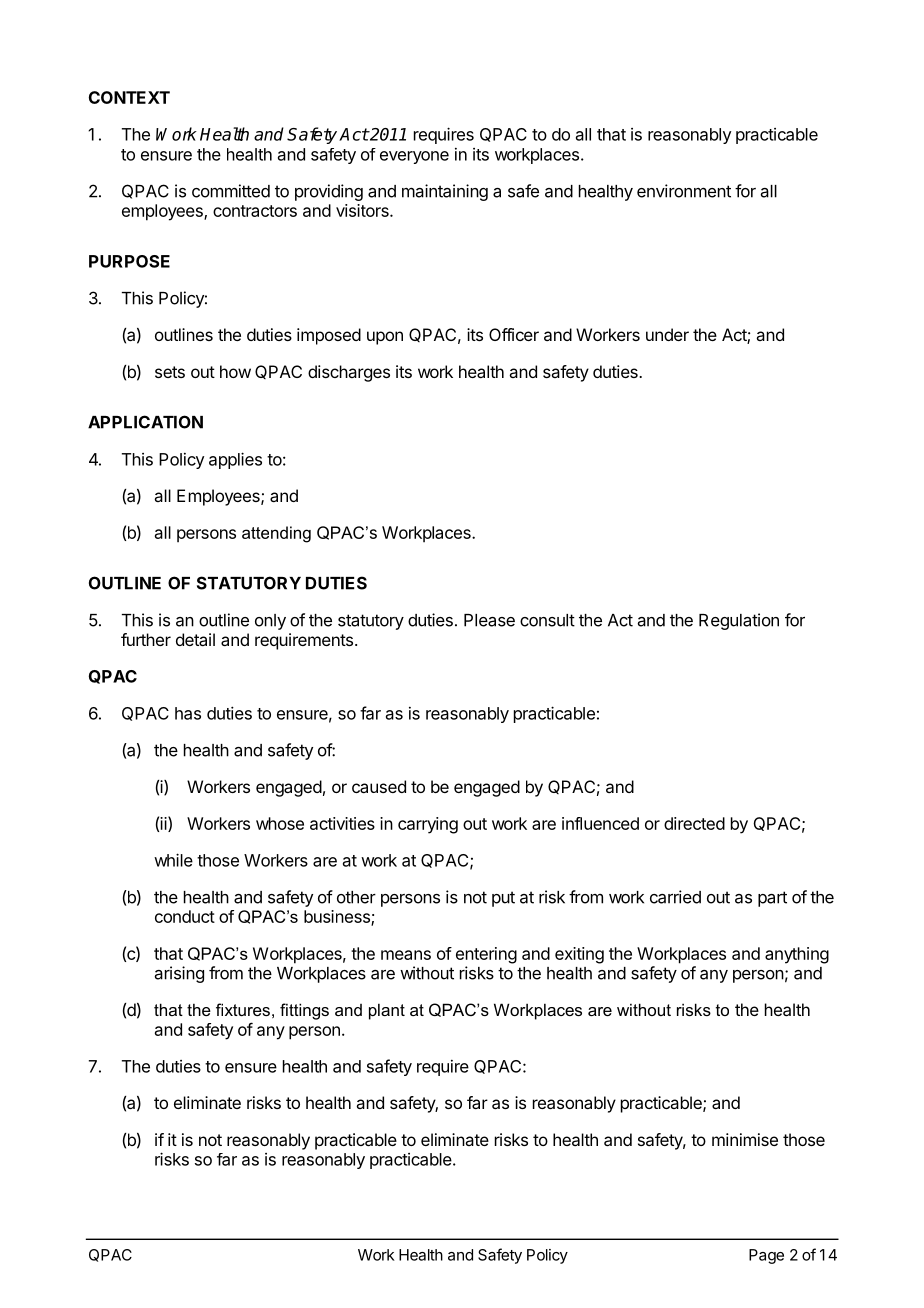  What do you see at coordinates (684, 191) in the screenshot?
I see `environment` at bounding box center [684, 191].
